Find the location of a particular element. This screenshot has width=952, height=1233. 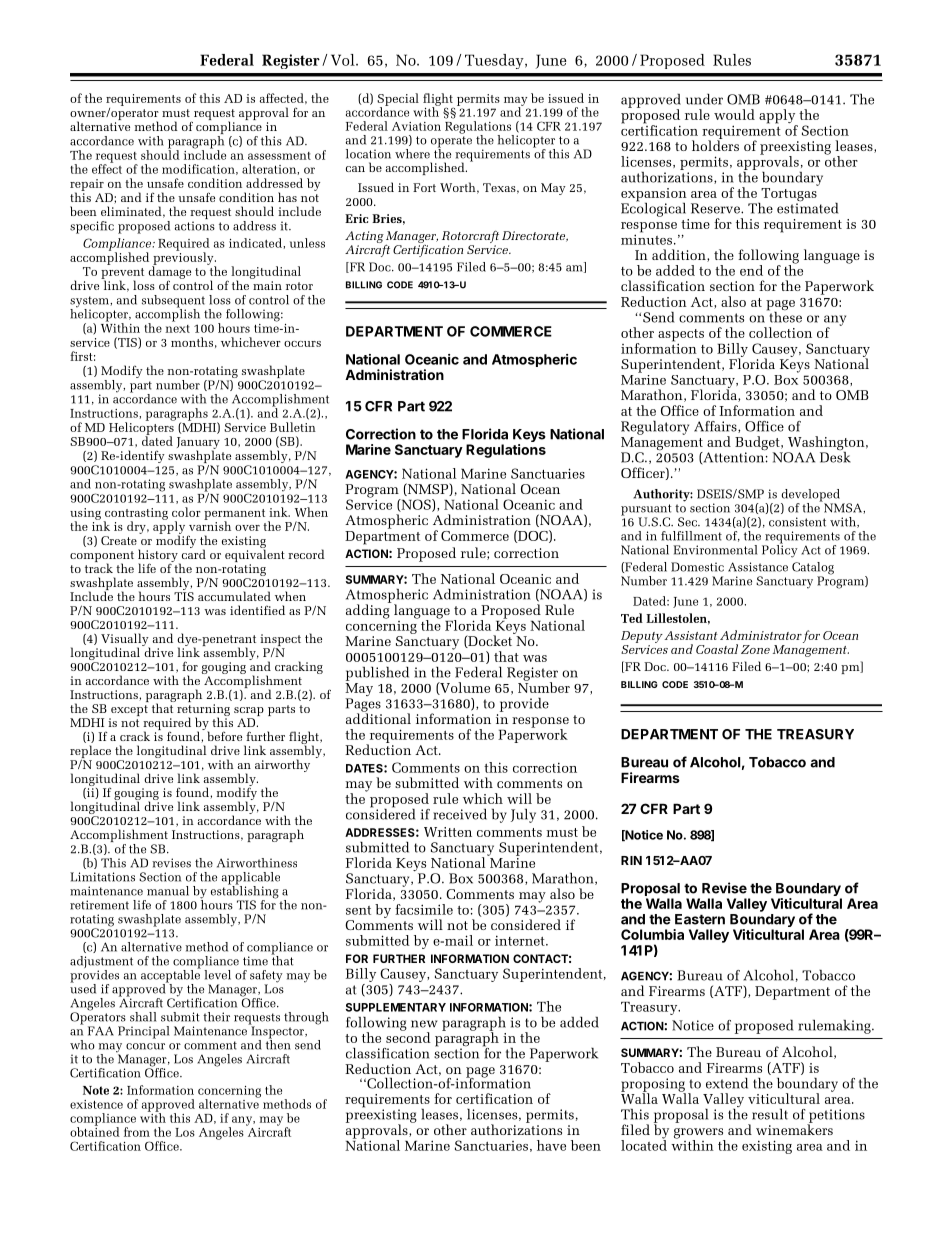

Eastern is located at coordinates (700, 919).
